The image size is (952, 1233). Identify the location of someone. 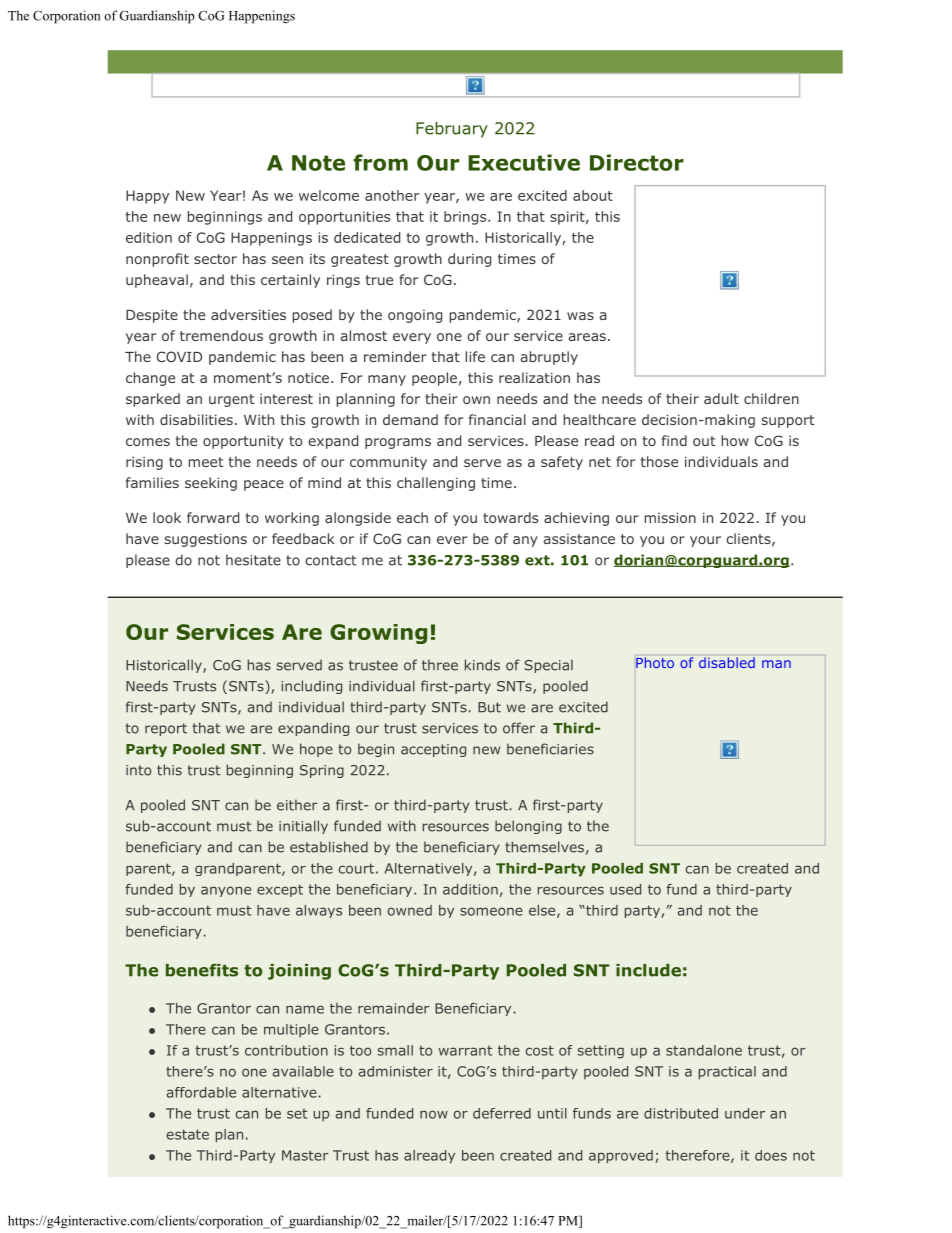
(491, 911).
